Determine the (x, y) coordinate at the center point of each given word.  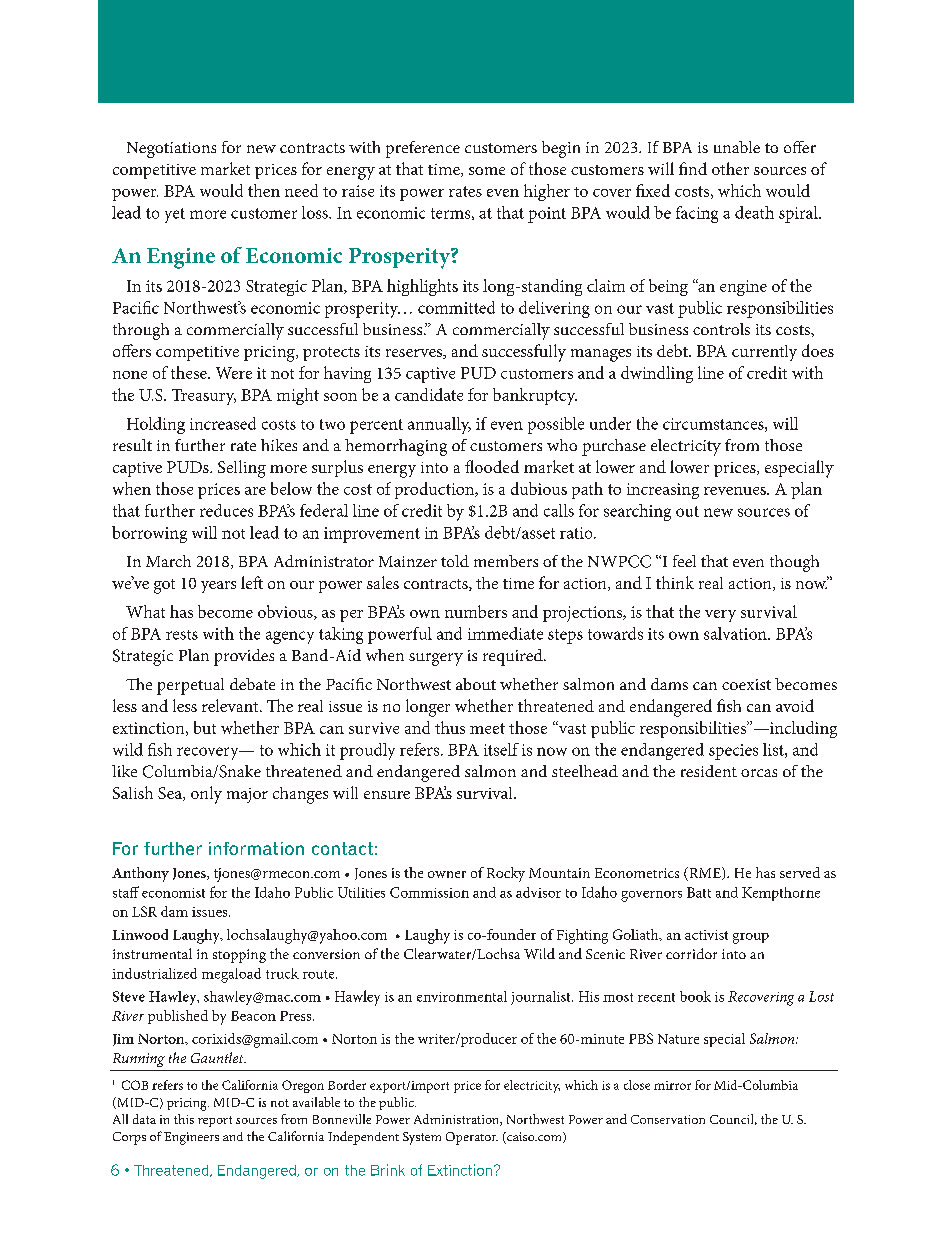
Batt (699, 892)
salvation (736, 633)
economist (173, 893)
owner (447, 874)
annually (439, 425)
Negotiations (171, 150)
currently (764, 353)
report (215, 1121)
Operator (472, 1138)
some (487, 171)
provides (244, 657)
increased (223, 423)
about (476, 684)
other (730, 168)
